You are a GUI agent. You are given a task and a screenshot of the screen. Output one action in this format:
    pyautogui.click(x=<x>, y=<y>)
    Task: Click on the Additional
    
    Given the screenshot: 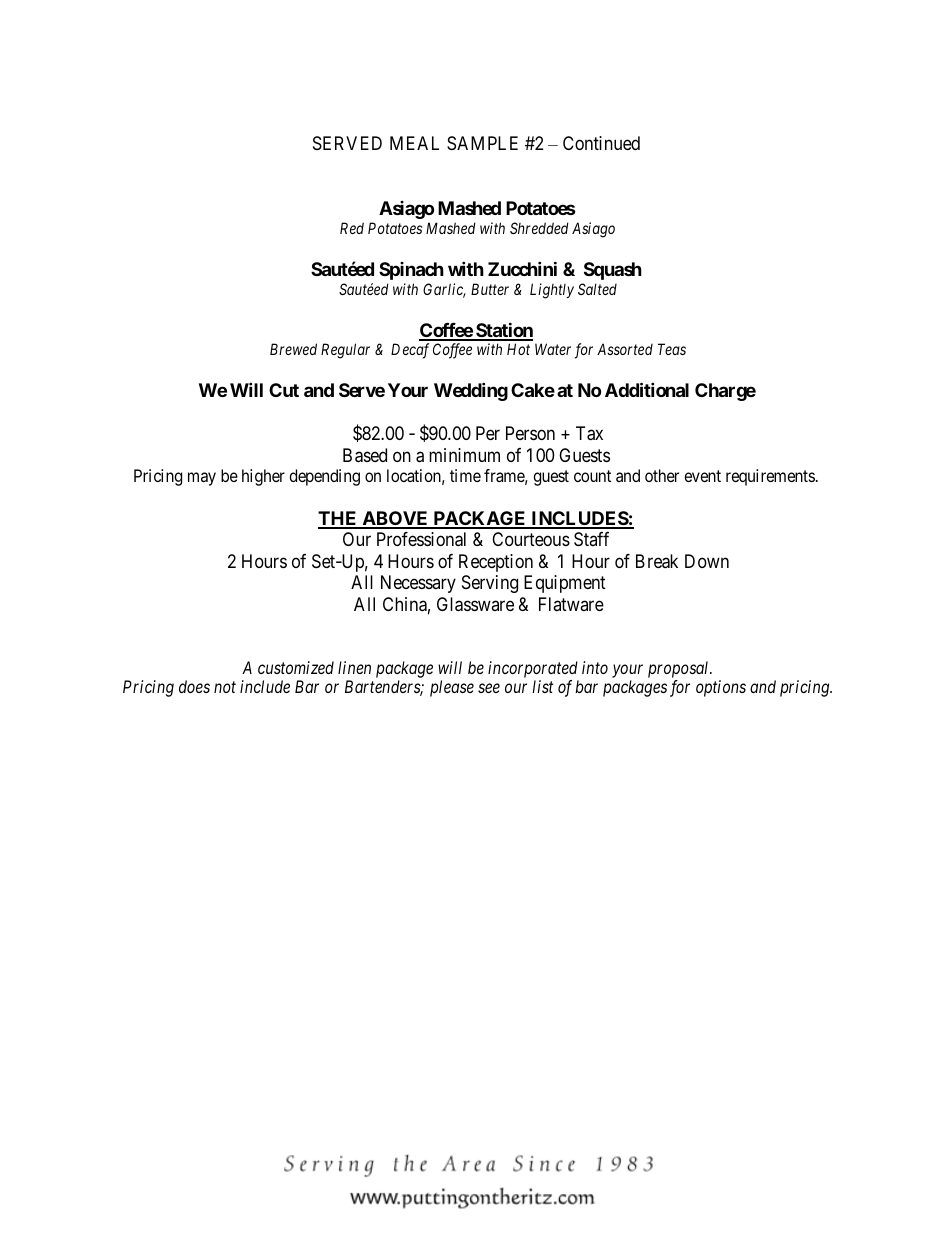 What is the action you would take?
    pyautogui.click(x=647, y=390)
